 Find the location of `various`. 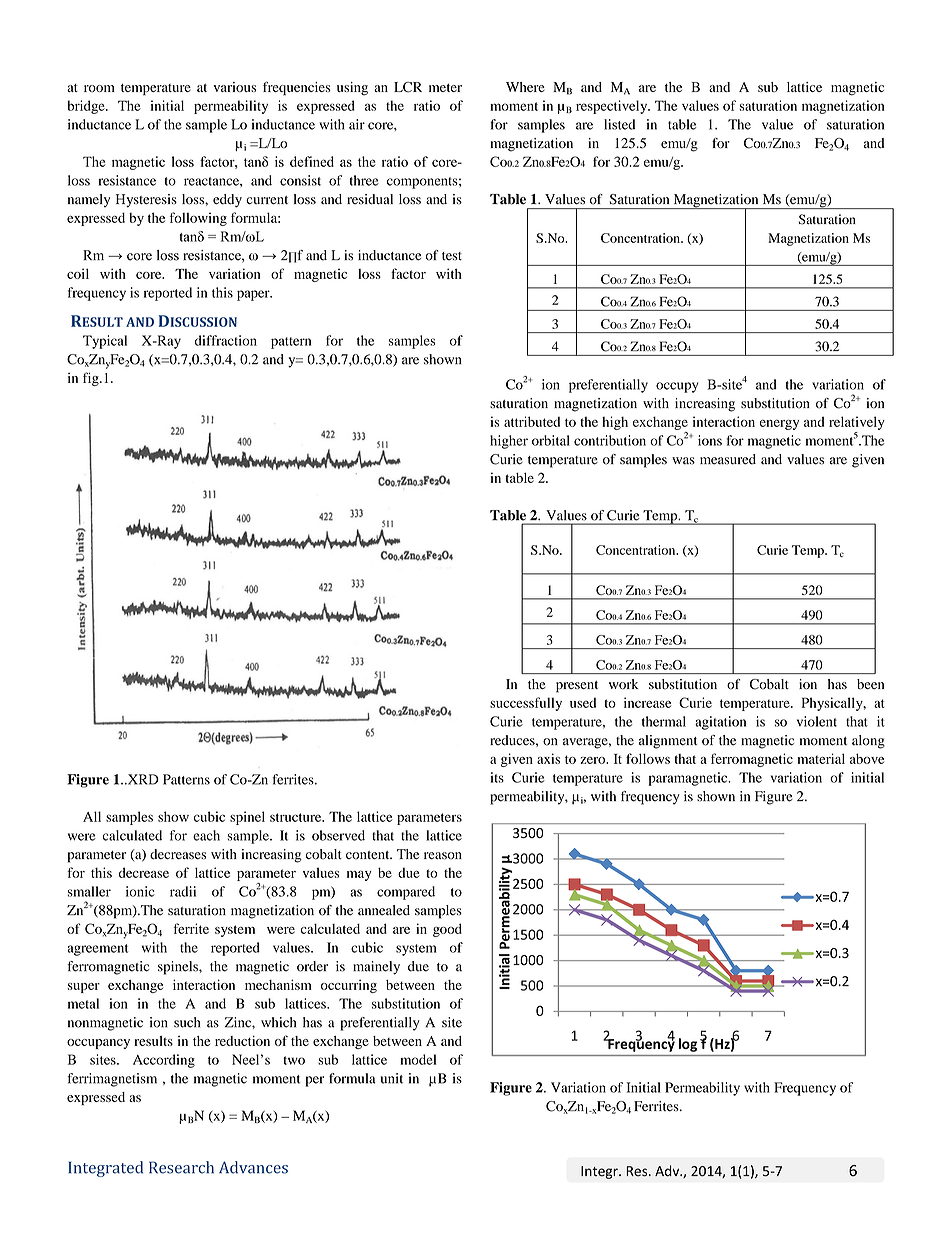

various is located at coordinates (234, 87).
